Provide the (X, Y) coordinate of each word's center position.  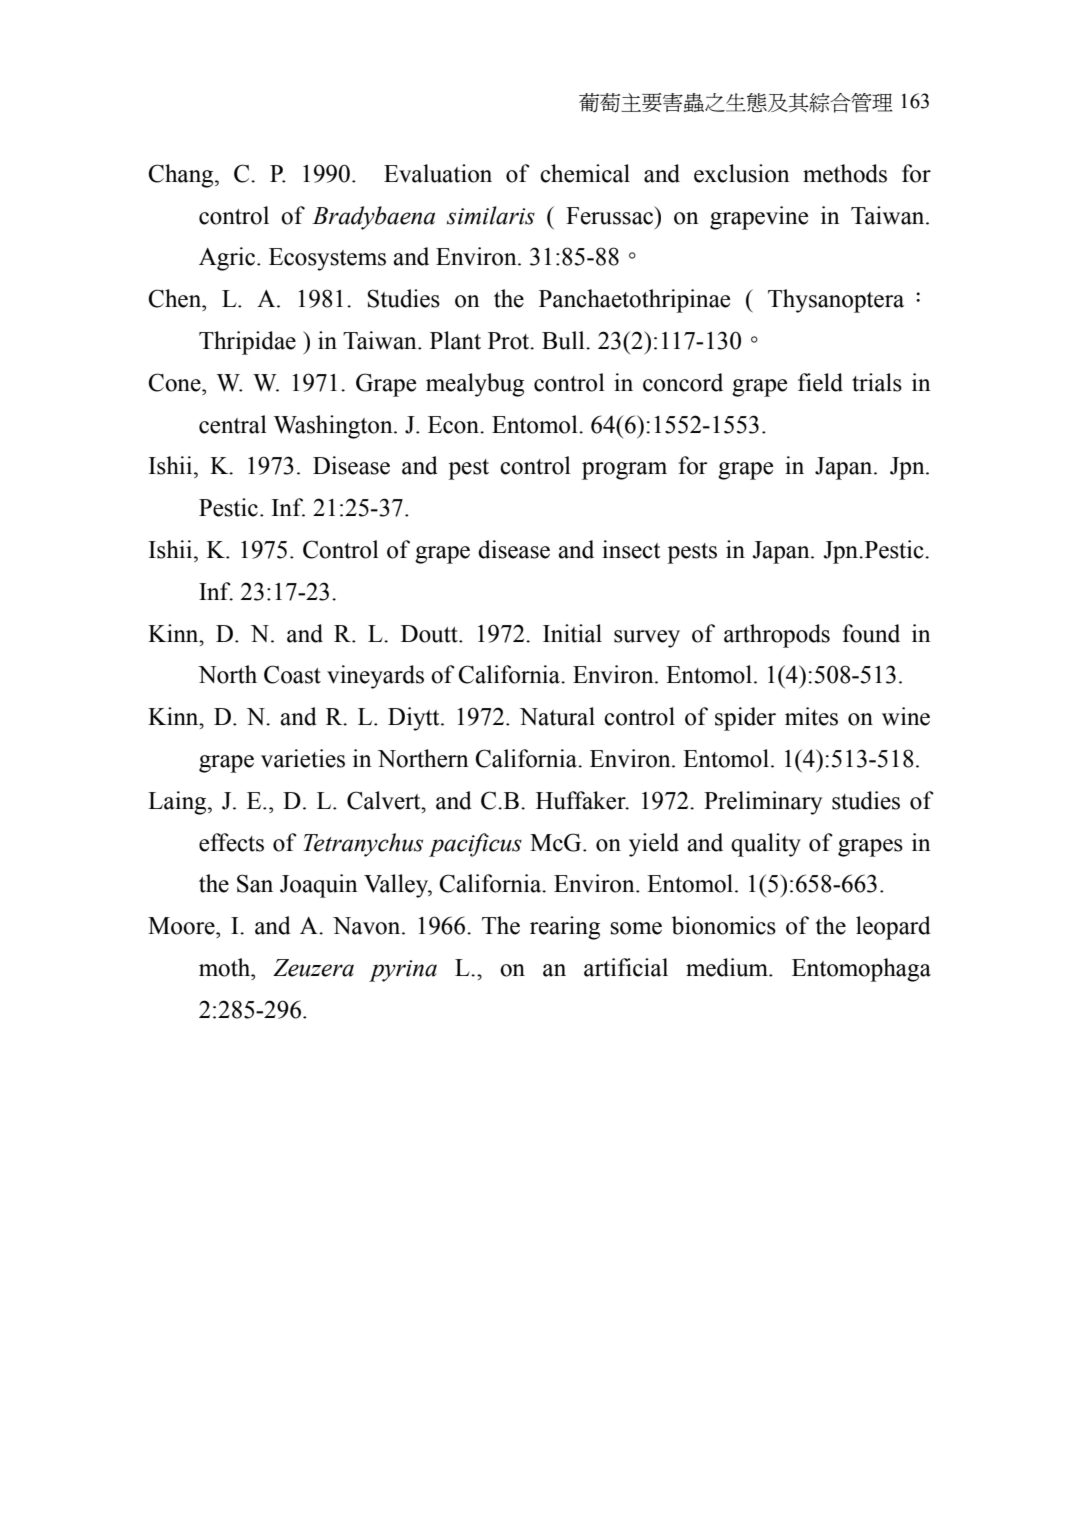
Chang (182, 176)
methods (845, 173)
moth (226, 967)
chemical (585, 173)
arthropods (777, 636)
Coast (292, 674)
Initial (572, 633)
